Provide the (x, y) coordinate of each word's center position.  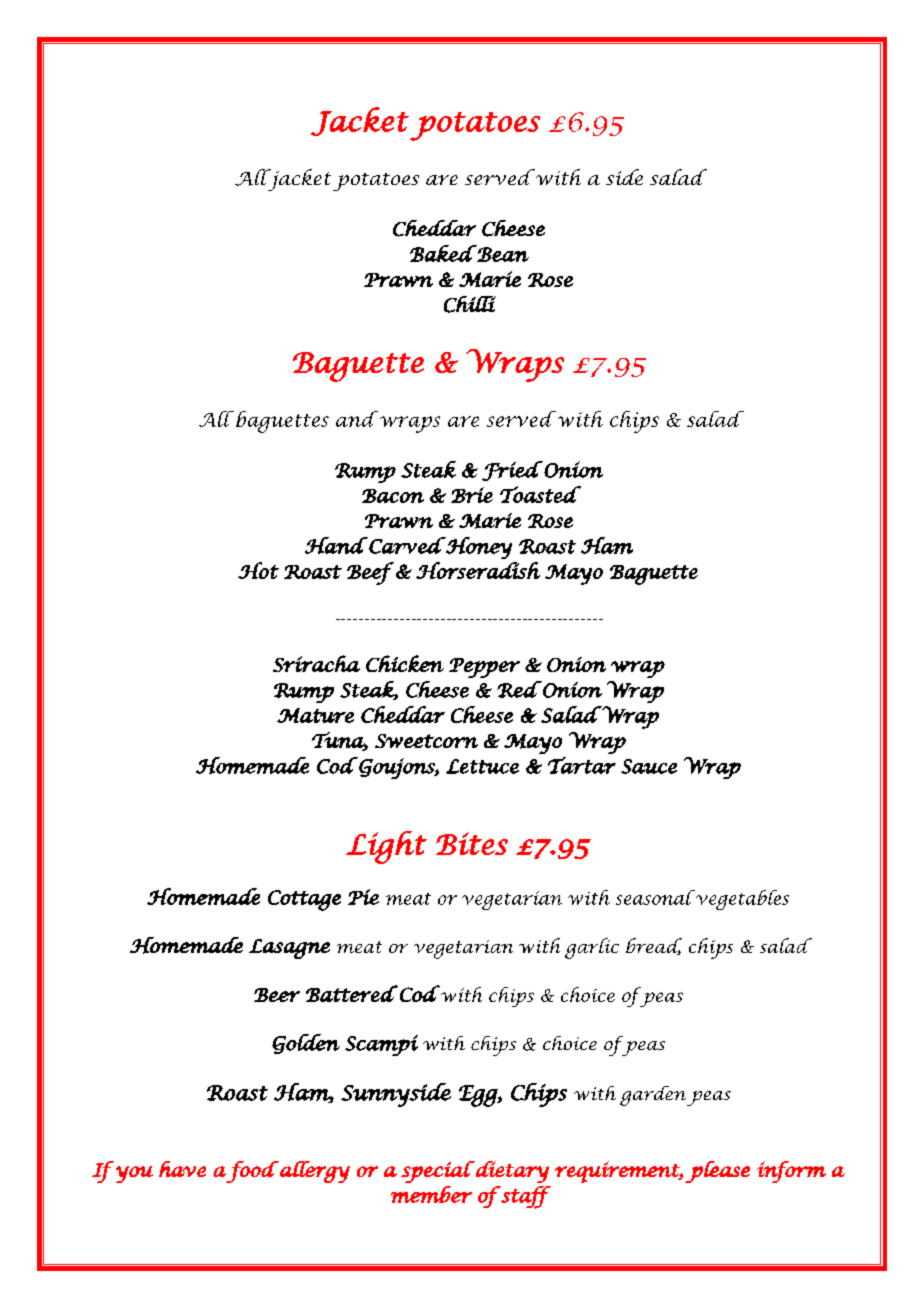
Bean (502, 253)
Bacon (393, 496)
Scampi (381, 1045)
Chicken (405, 663)
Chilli (470, 304)
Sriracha (316, 663)
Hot (258, 570)
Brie (472, 495)
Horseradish (478, 570)
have (182, 1169)
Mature (315, 715)
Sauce (649, 766)
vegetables (741, 900)
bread (654, 946)
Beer (277, 995)
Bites (472, 843)
